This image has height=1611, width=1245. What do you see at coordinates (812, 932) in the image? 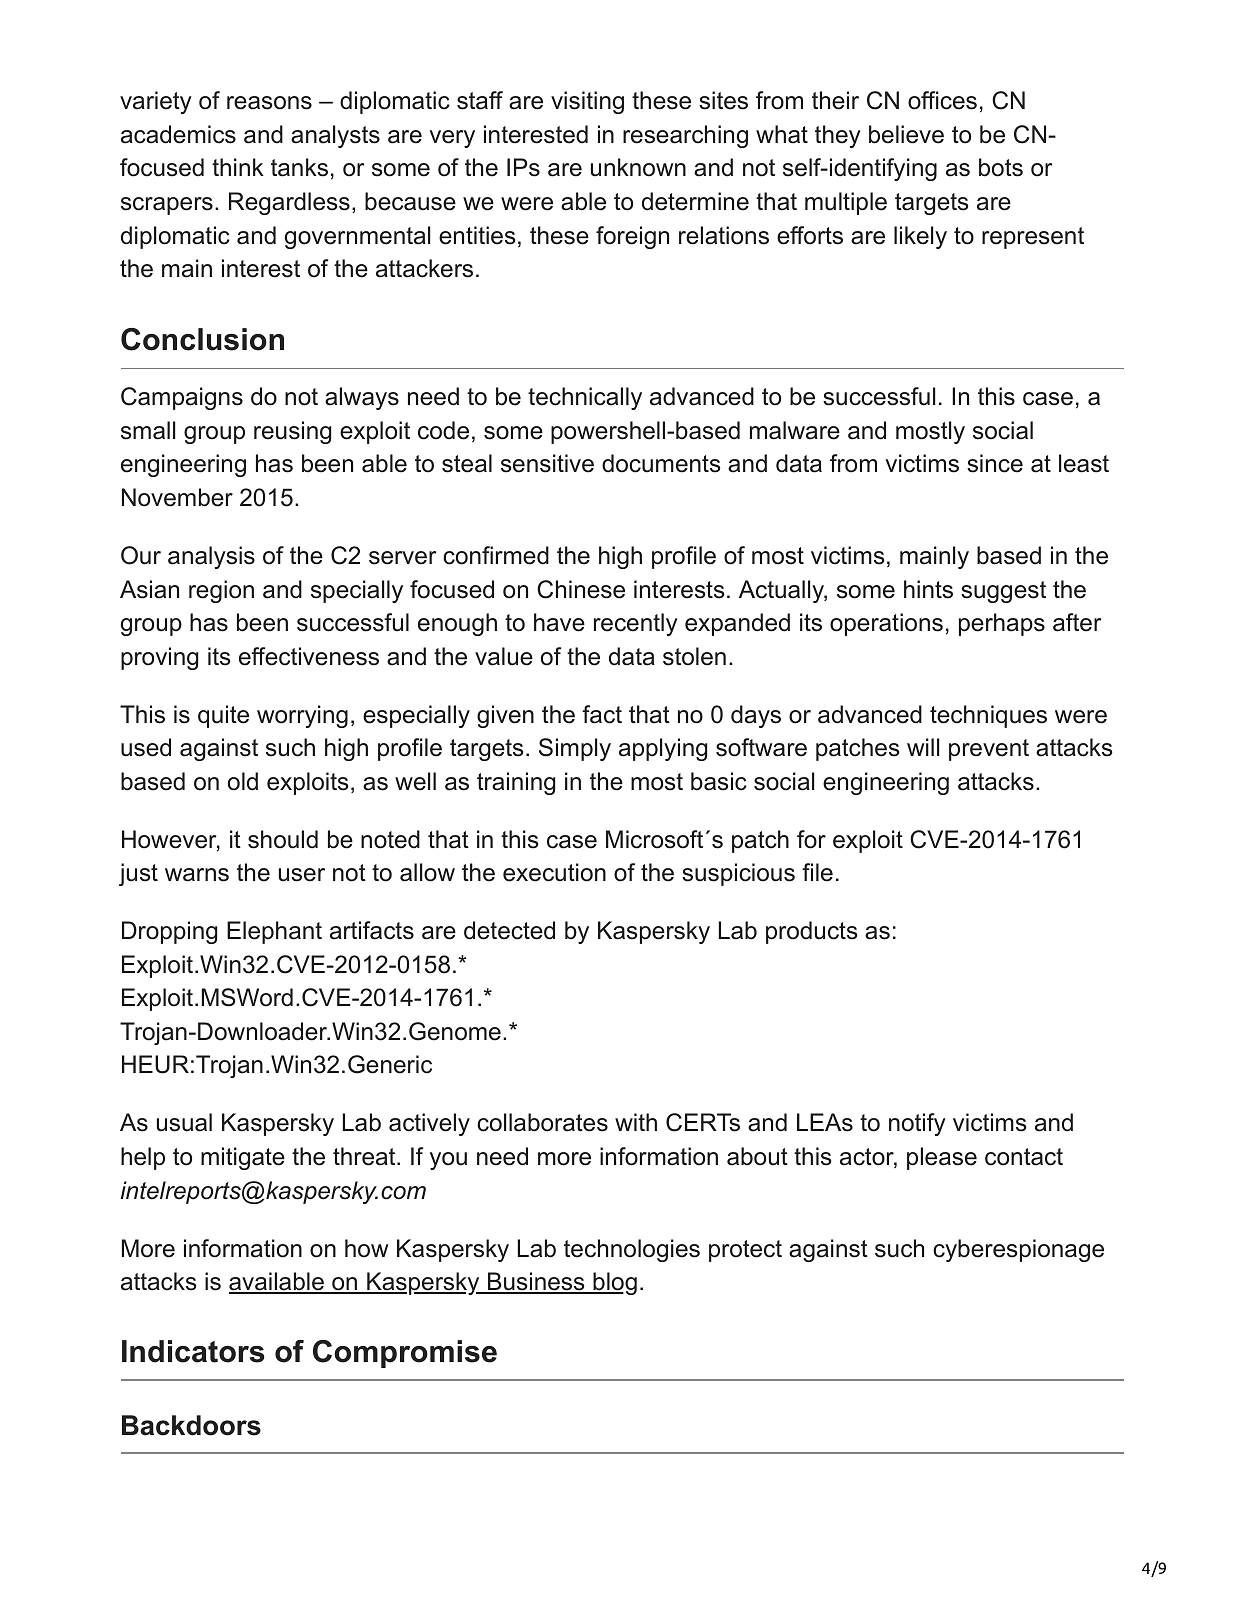
I see `products` at bounding box center [812, 932].
